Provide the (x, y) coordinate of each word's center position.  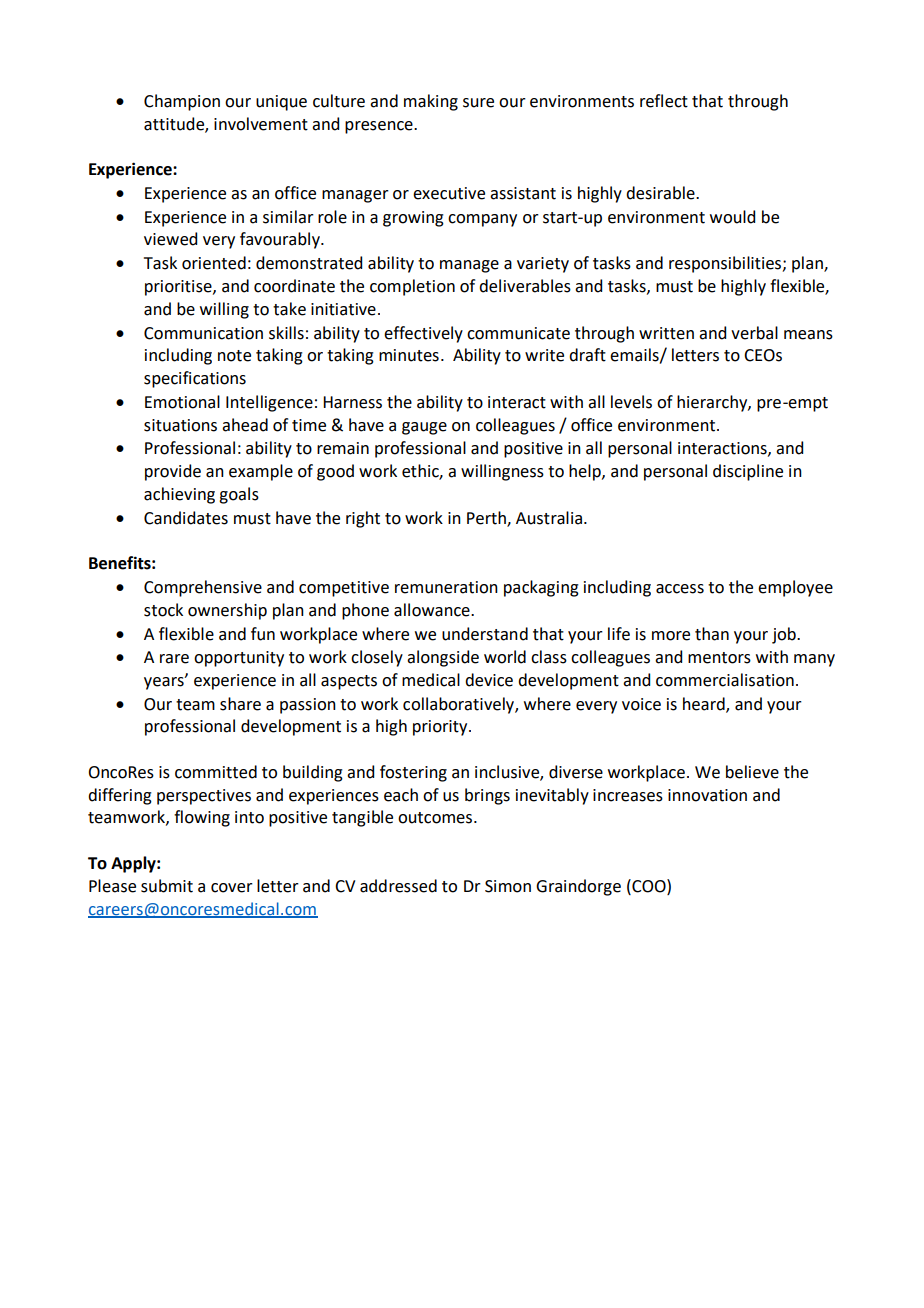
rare (174, 659)
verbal (754, 333)
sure (478, 103)
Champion (182, 102)
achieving (179, 495)
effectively (423, 334)
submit (167, 886)
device (489, 680)
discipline (748, 472)
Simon (508, 886)
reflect (664, 101)
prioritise (179, 288)
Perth (487, 518)
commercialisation (725, 680)
